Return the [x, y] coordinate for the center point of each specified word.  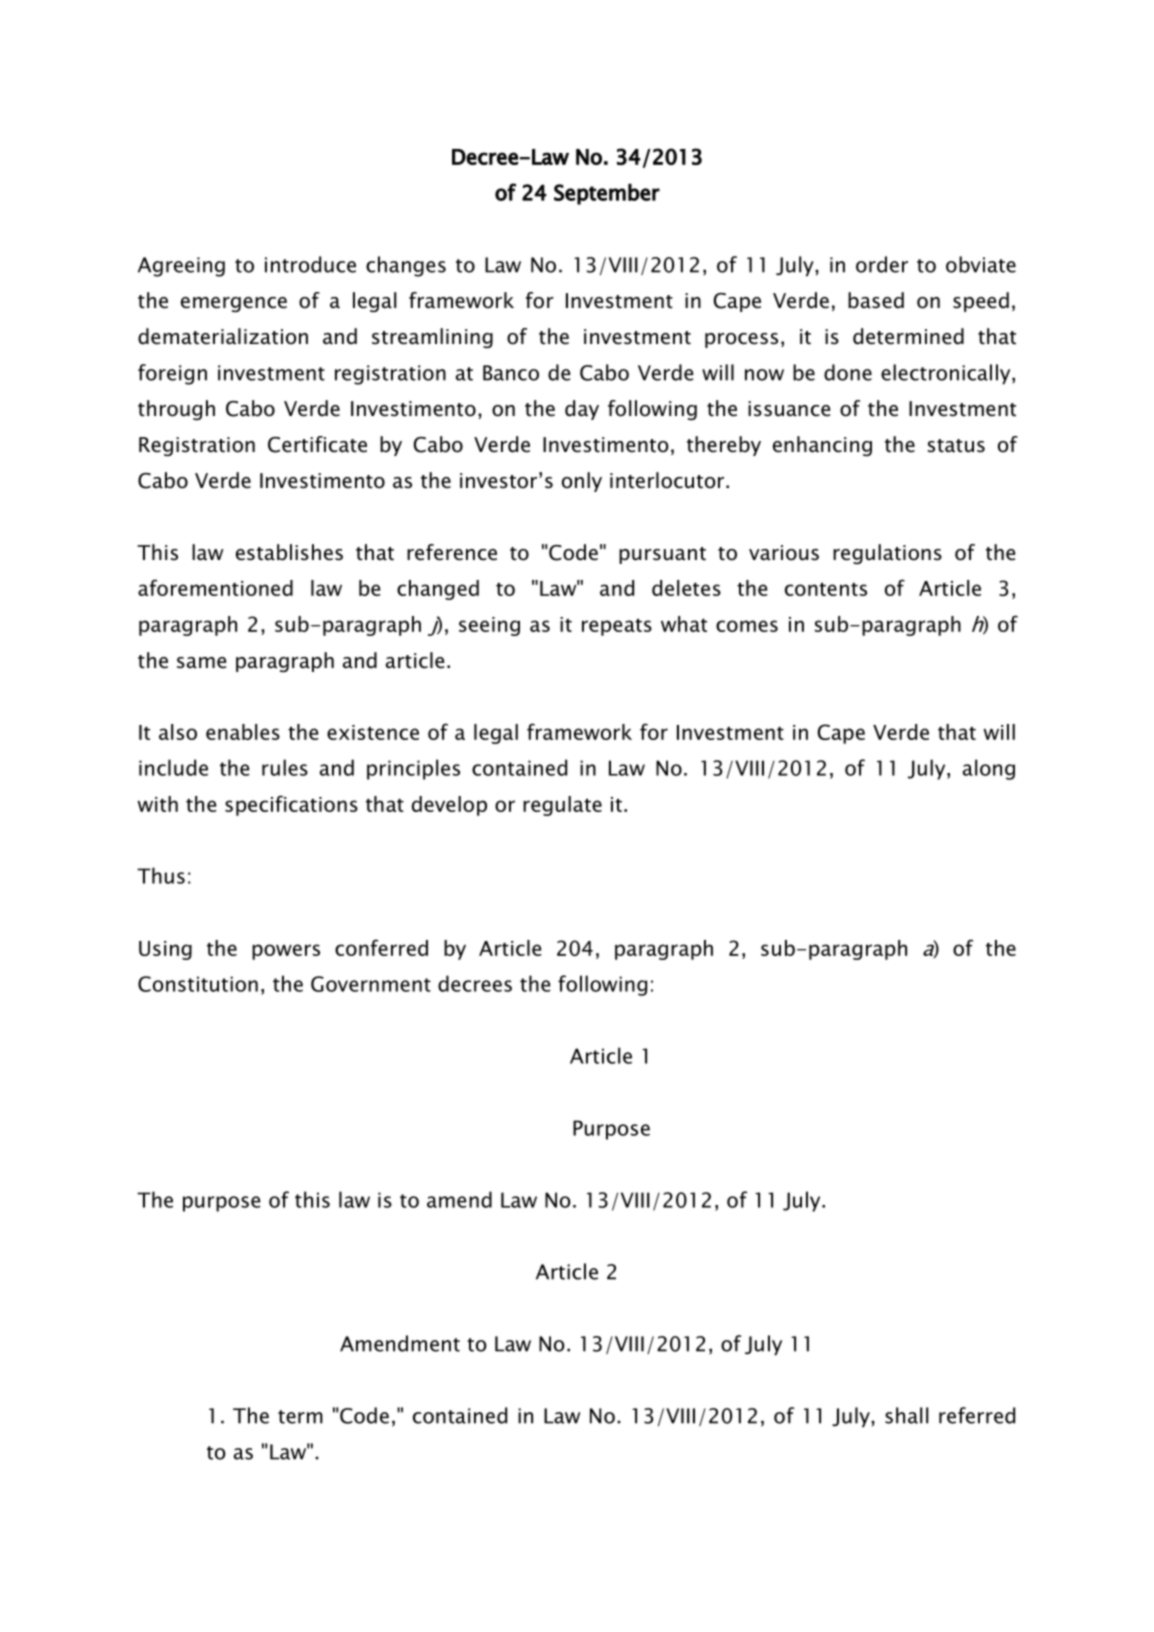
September [607, 194]
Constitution [198, 984]
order [882, 264]
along [989, 769]
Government [371, 984]
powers [286, 952]
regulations [887, 554]
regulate [562, 806]
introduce [310, 264]
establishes [289, 552]
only [582, 482]
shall [906, 1415]
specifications [291, 805]
